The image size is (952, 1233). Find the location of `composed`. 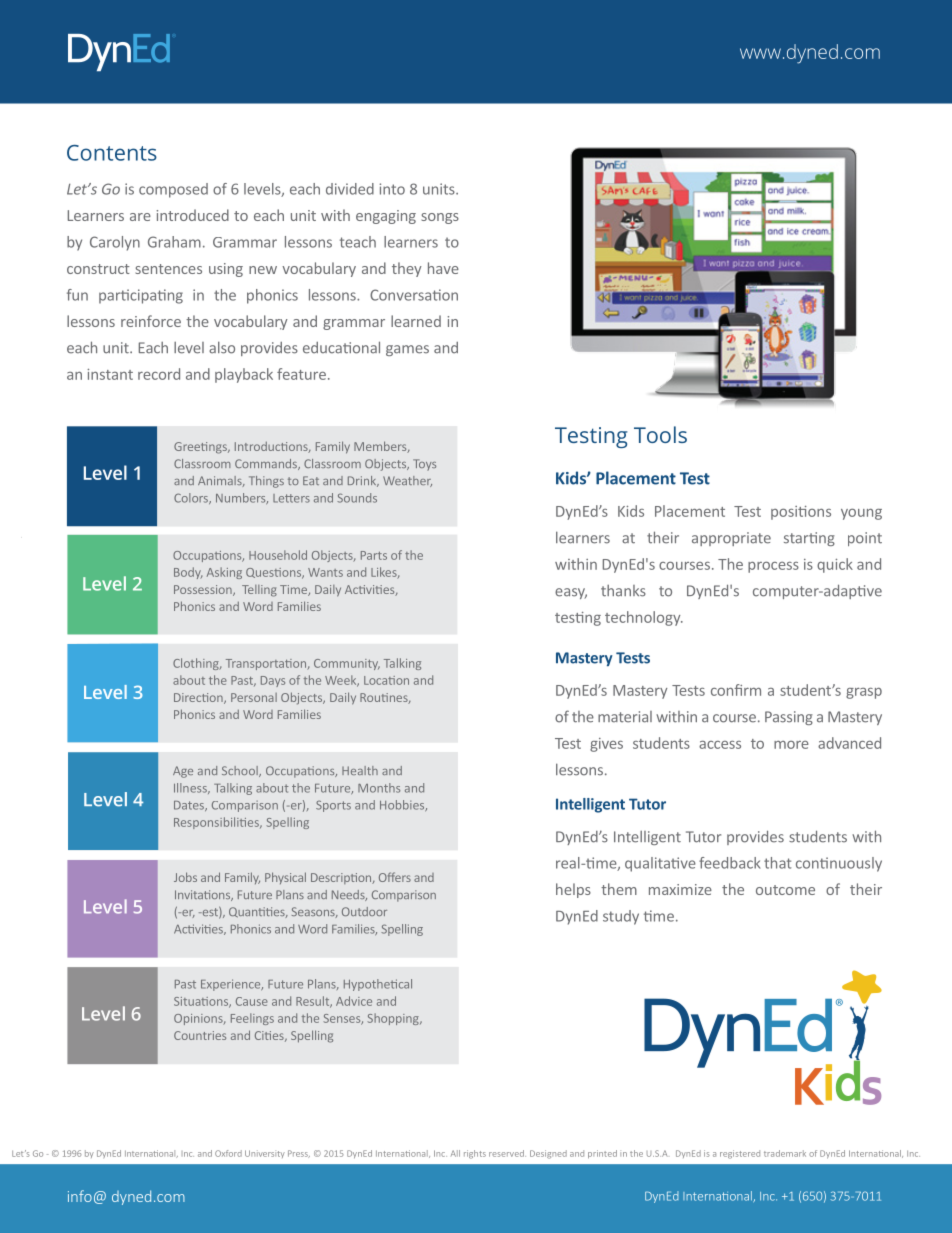

composed is located at coordinates (173, 190).
